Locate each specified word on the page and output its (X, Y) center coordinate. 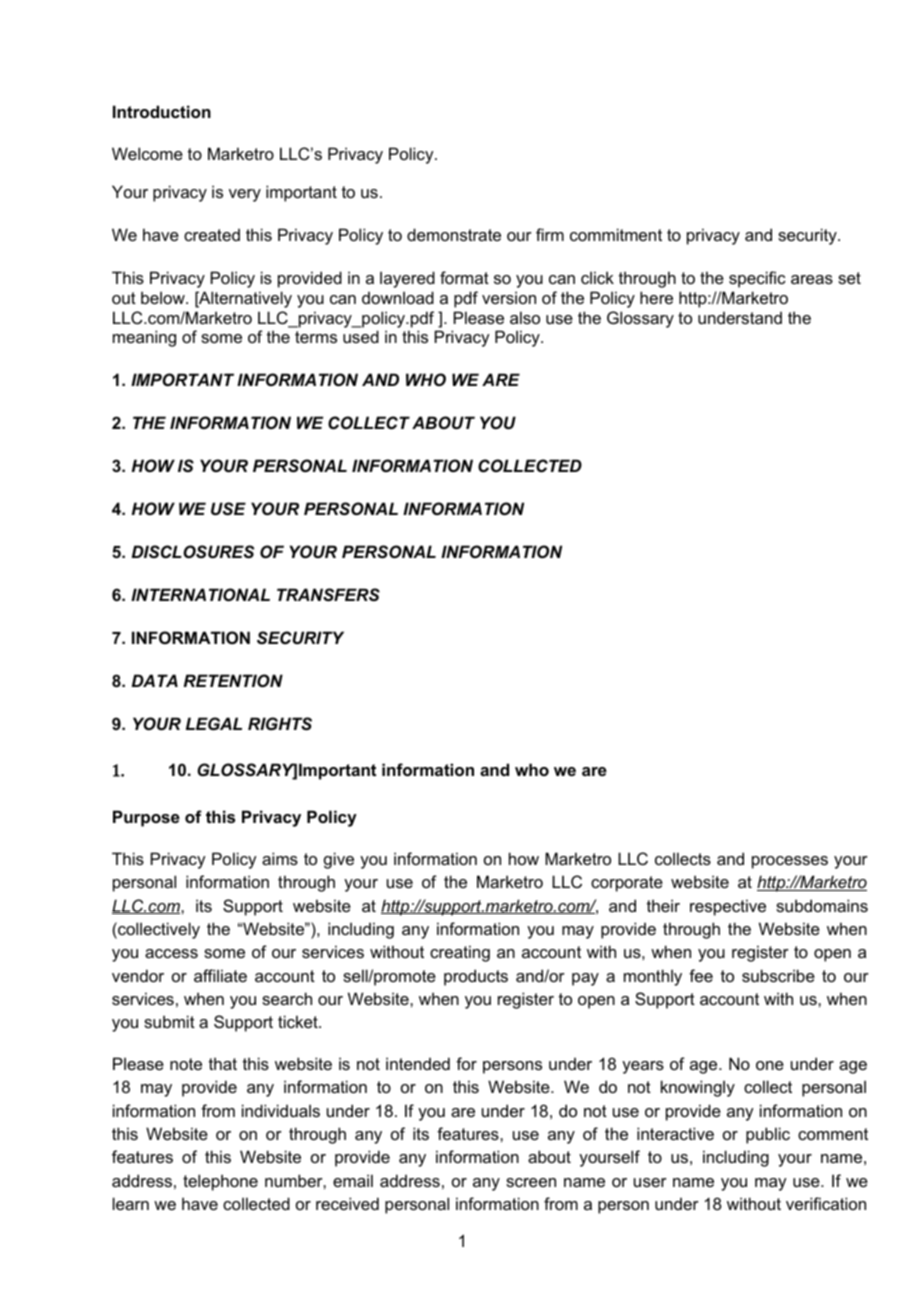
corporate (627, 884)
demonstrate (454, 234)
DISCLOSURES (193, 552)
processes (790, 862)
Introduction (162, 111)
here (656, 297)
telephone (220, 1182)
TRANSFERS (328, 594)
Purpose (146, 818)
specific (757, 279)
